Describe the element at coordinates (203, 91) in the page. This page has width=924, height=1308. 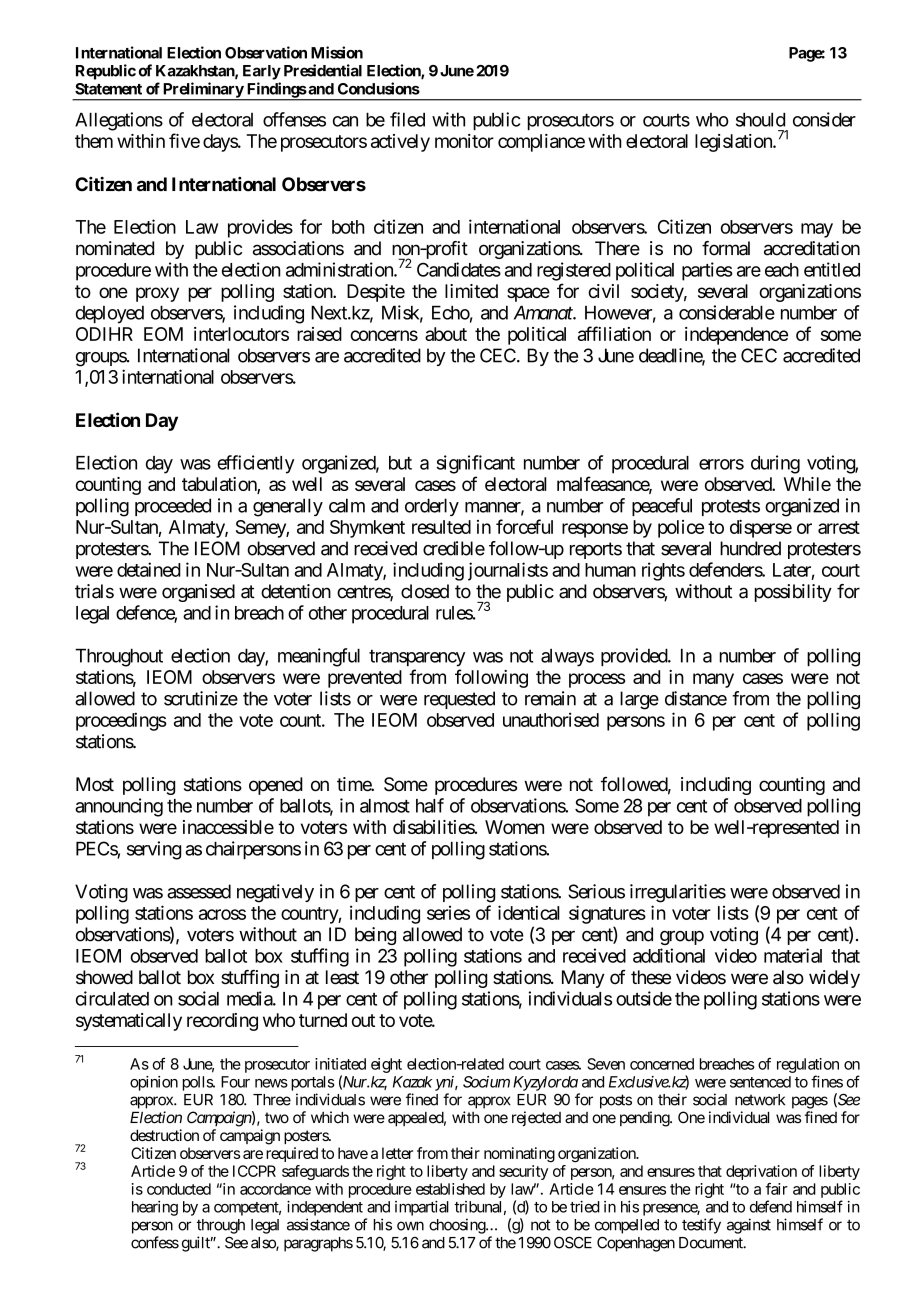
I see `Preliminary` at that location.
